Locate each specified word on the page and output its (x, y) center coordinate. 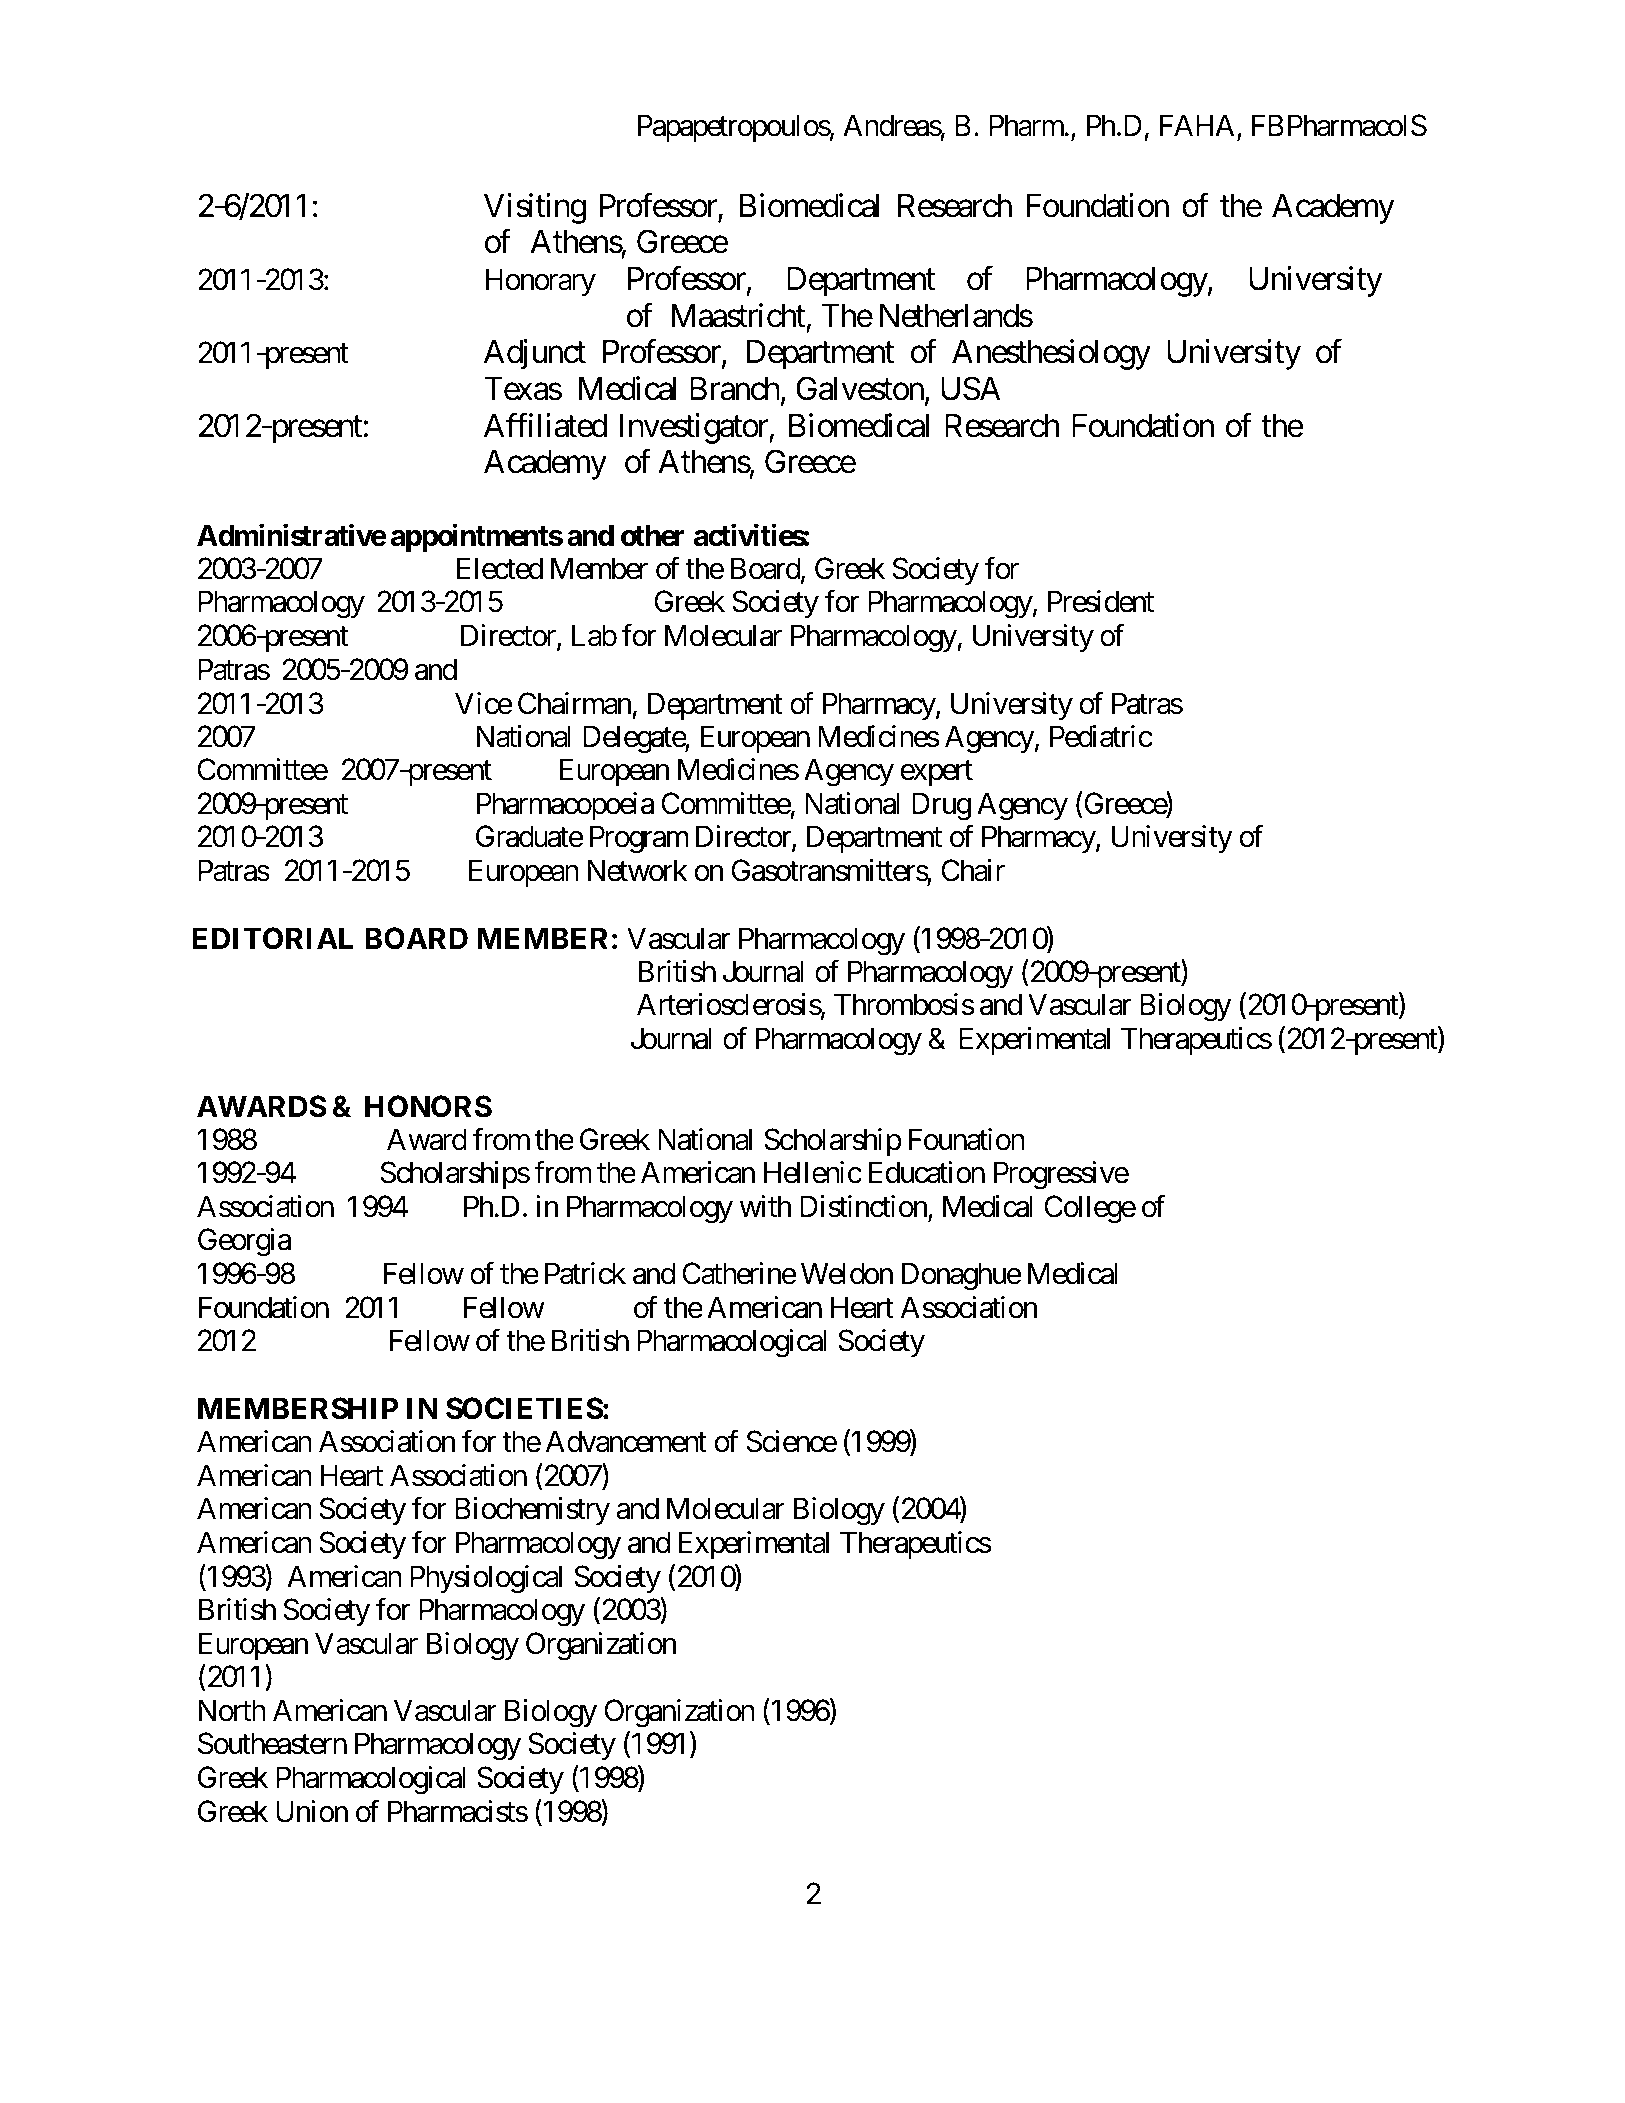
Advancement (626, 1441)
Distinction (864, 1207)
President (1101, 601)
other (652, 535)
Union (312, 1811)
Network (638, 870)
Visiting (535, 208)
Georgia (244, 1242)
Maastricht (738, 315)
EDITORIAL (272, 938)
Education (927, 1172)
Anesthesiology (1051, 355)
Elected (500, 568)
